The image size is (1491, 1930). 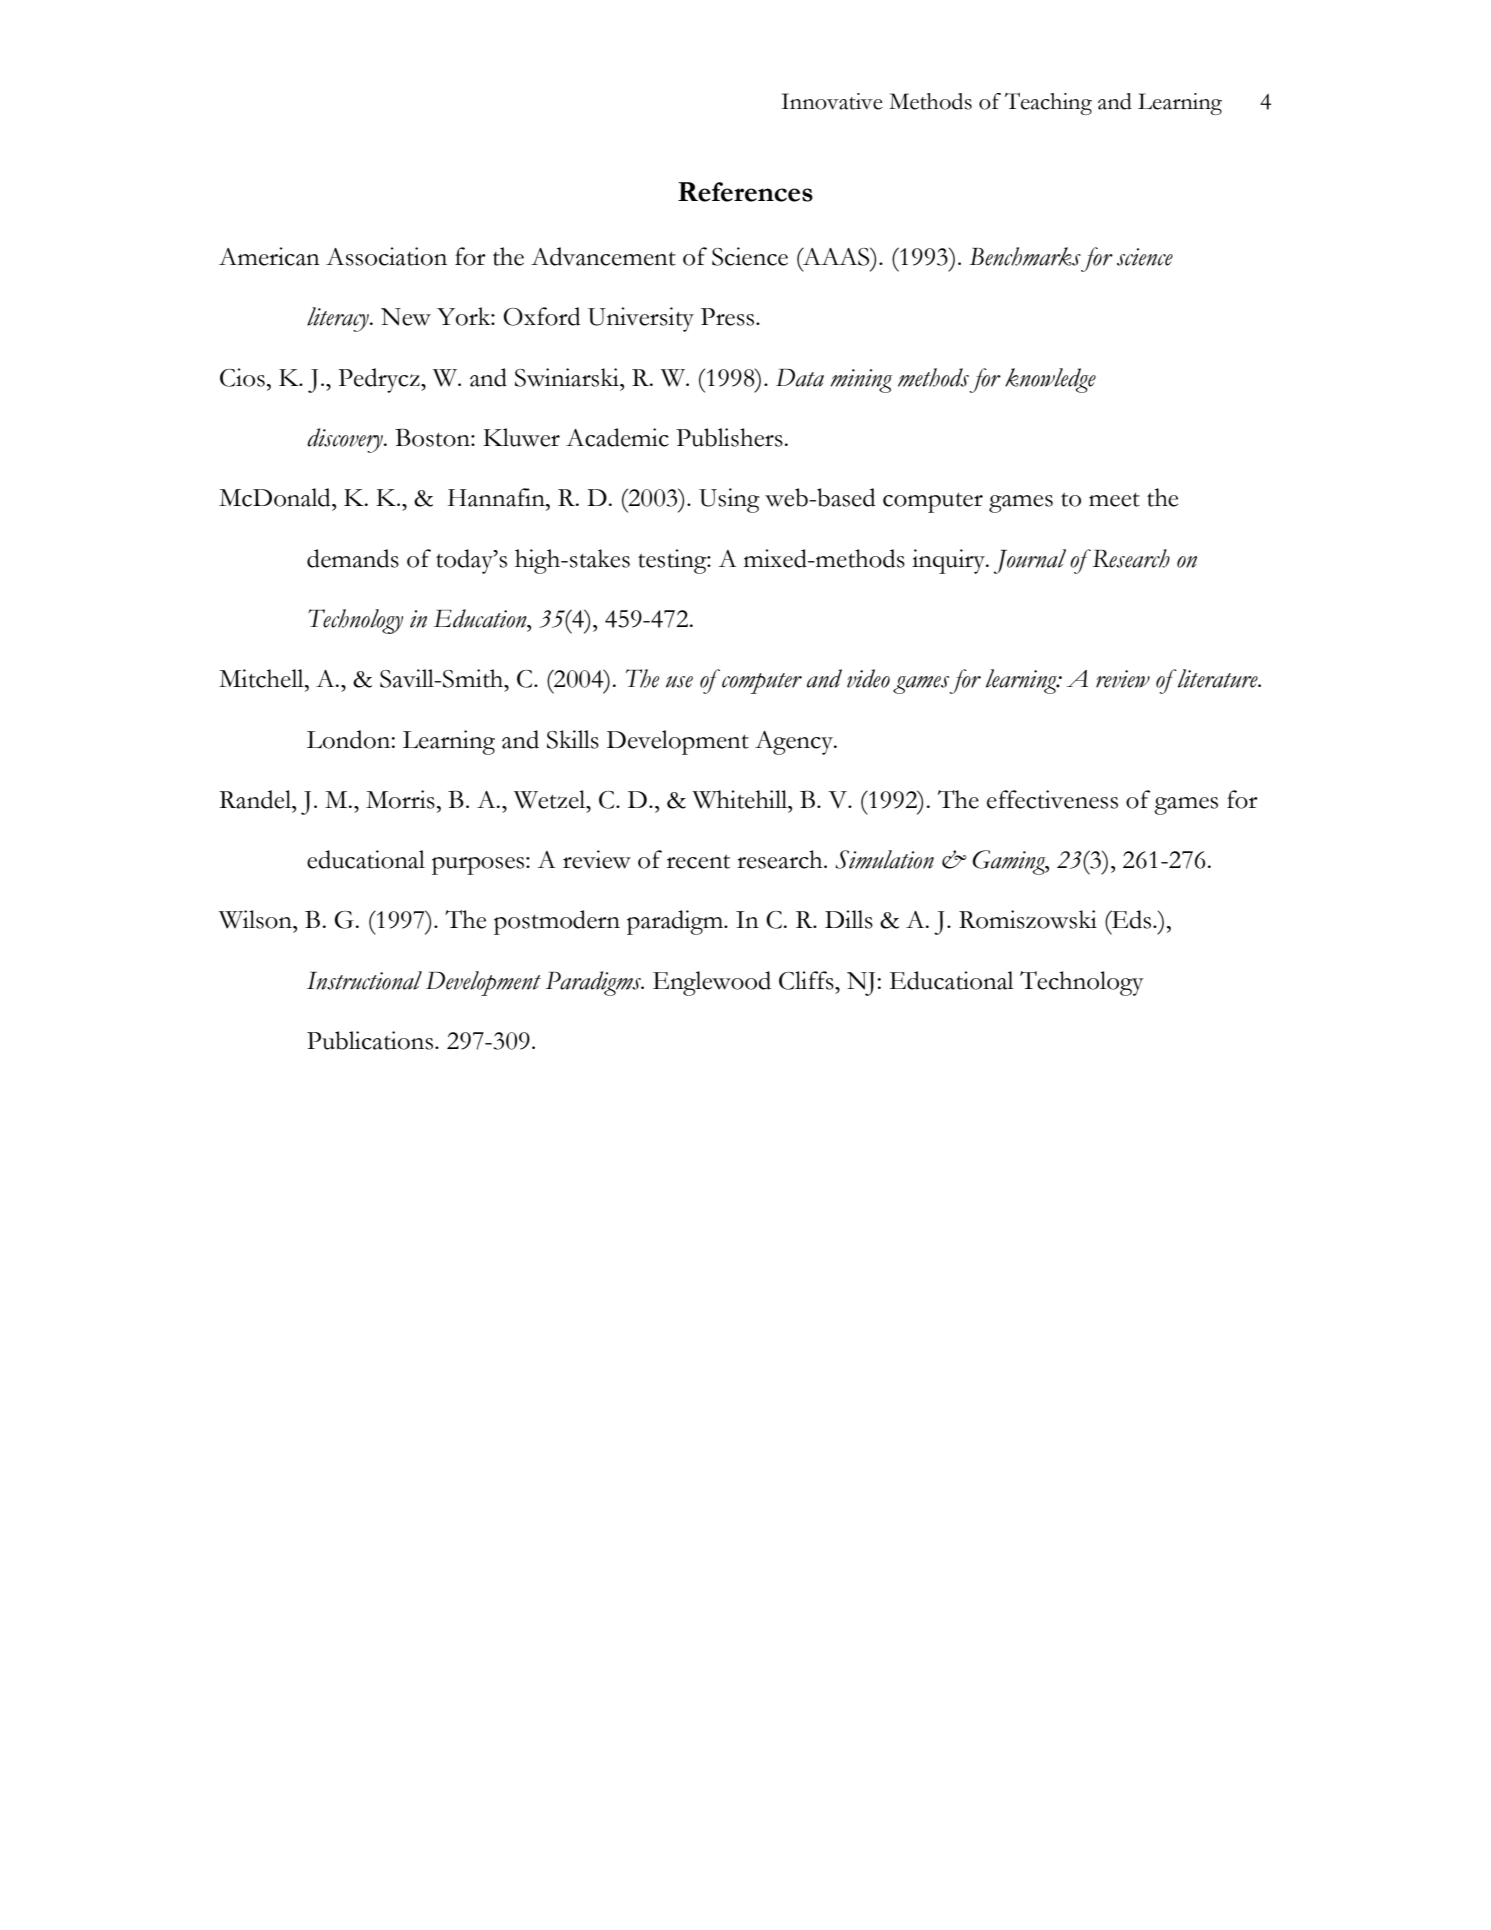 I want to click on Association, so click(x=386, y=256).
